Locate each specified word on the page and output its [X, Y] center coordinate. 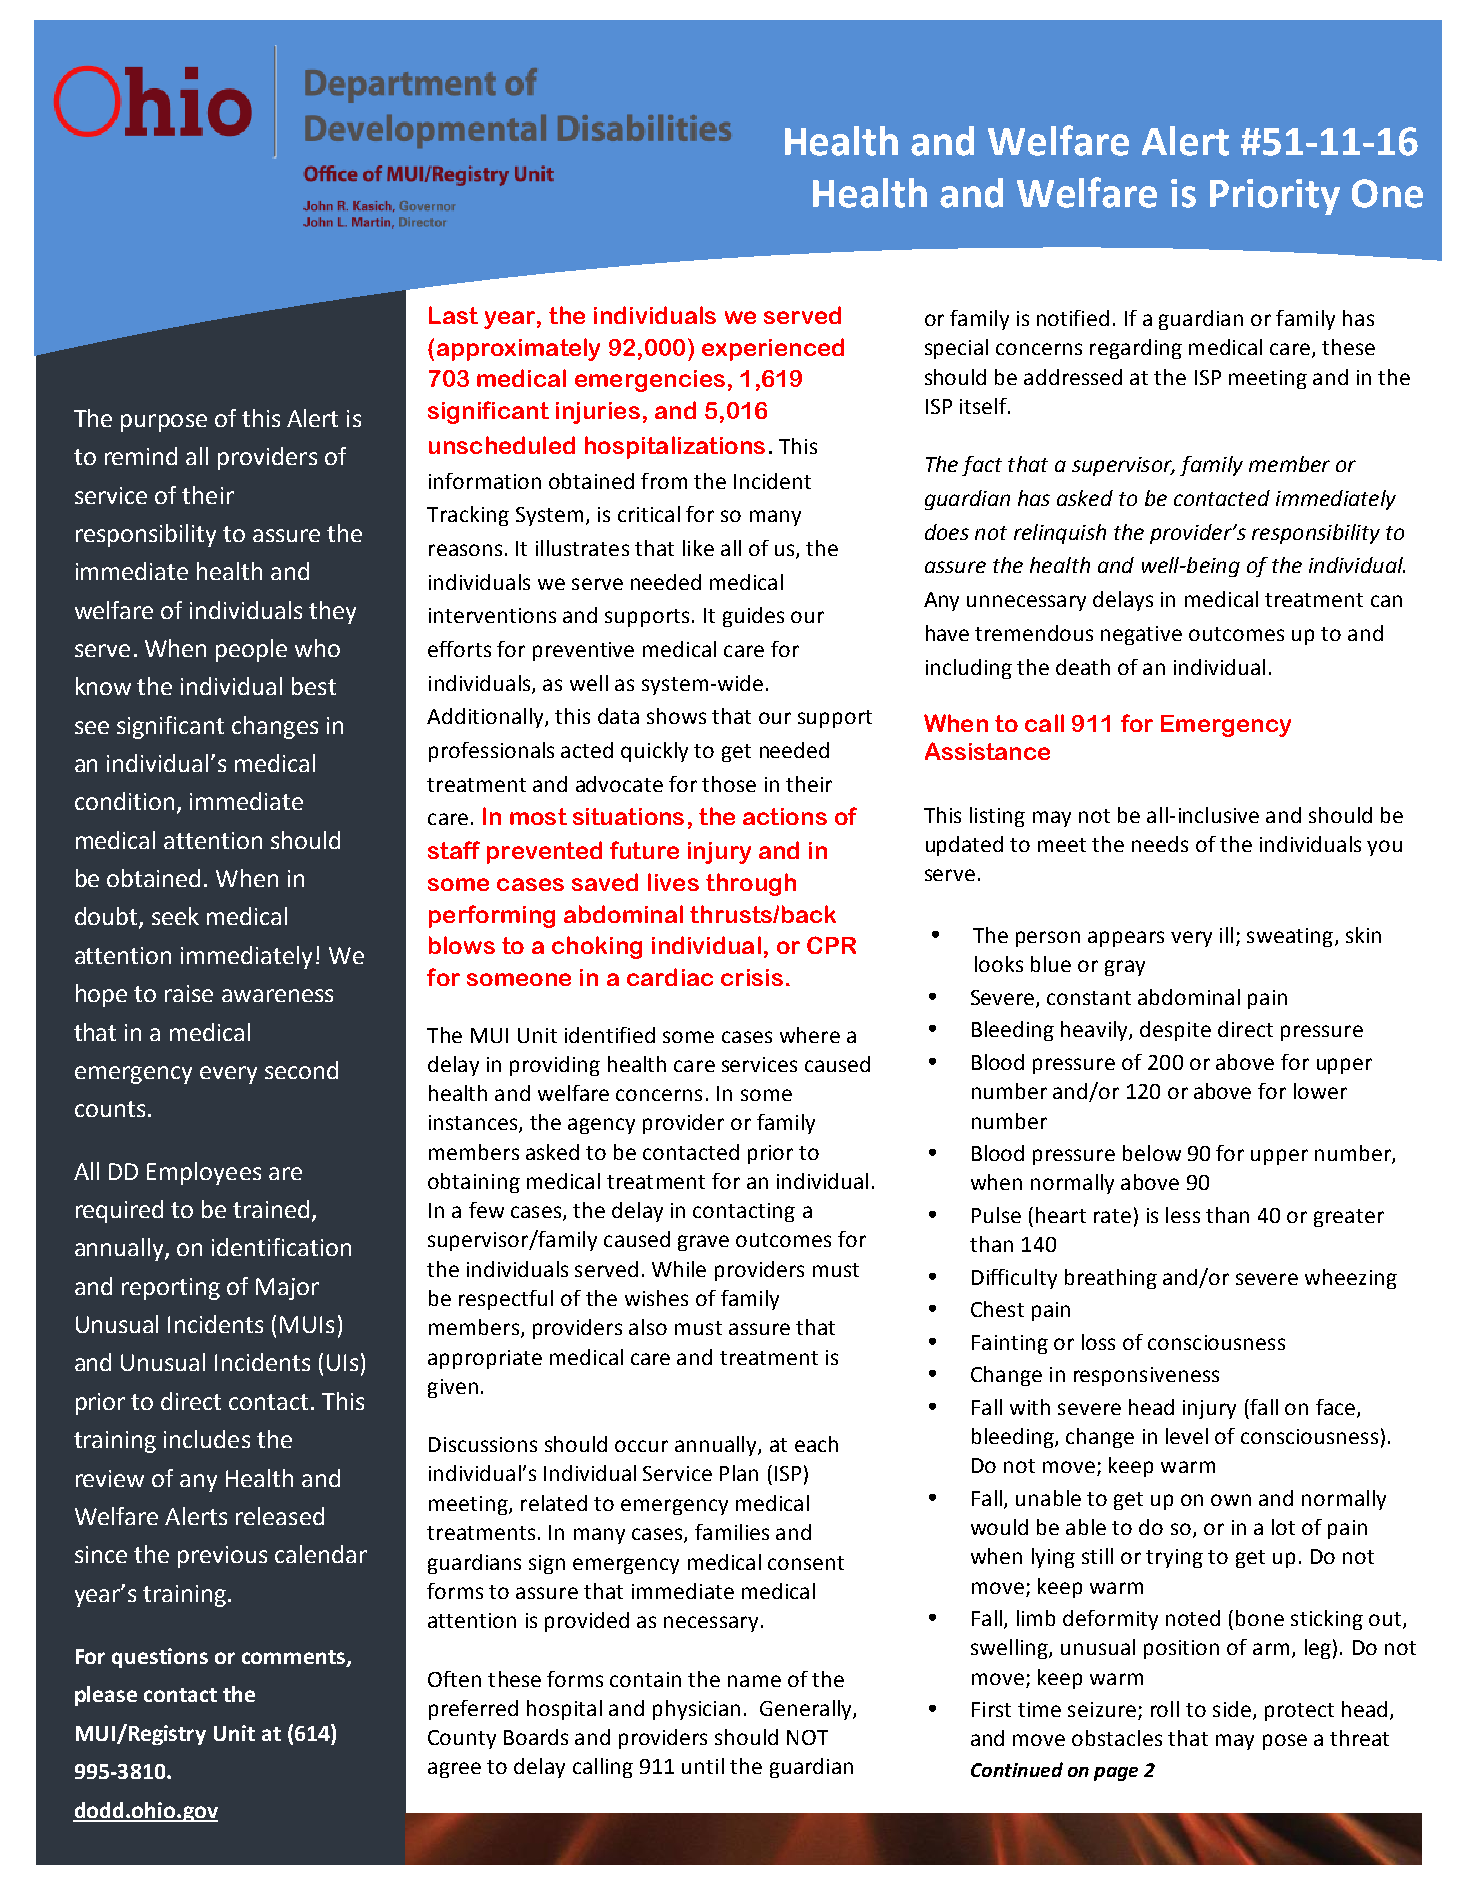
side [1232, 1709]
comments [294, 1658]
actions [785, 816]
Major [287, 1289]
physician [696, 1710]
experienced [773, 349]
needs [1160, 844]
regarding [1136, 349]
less [1183, 1215]
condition [124, 801]
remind [141, 456]
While [679, 1269]
